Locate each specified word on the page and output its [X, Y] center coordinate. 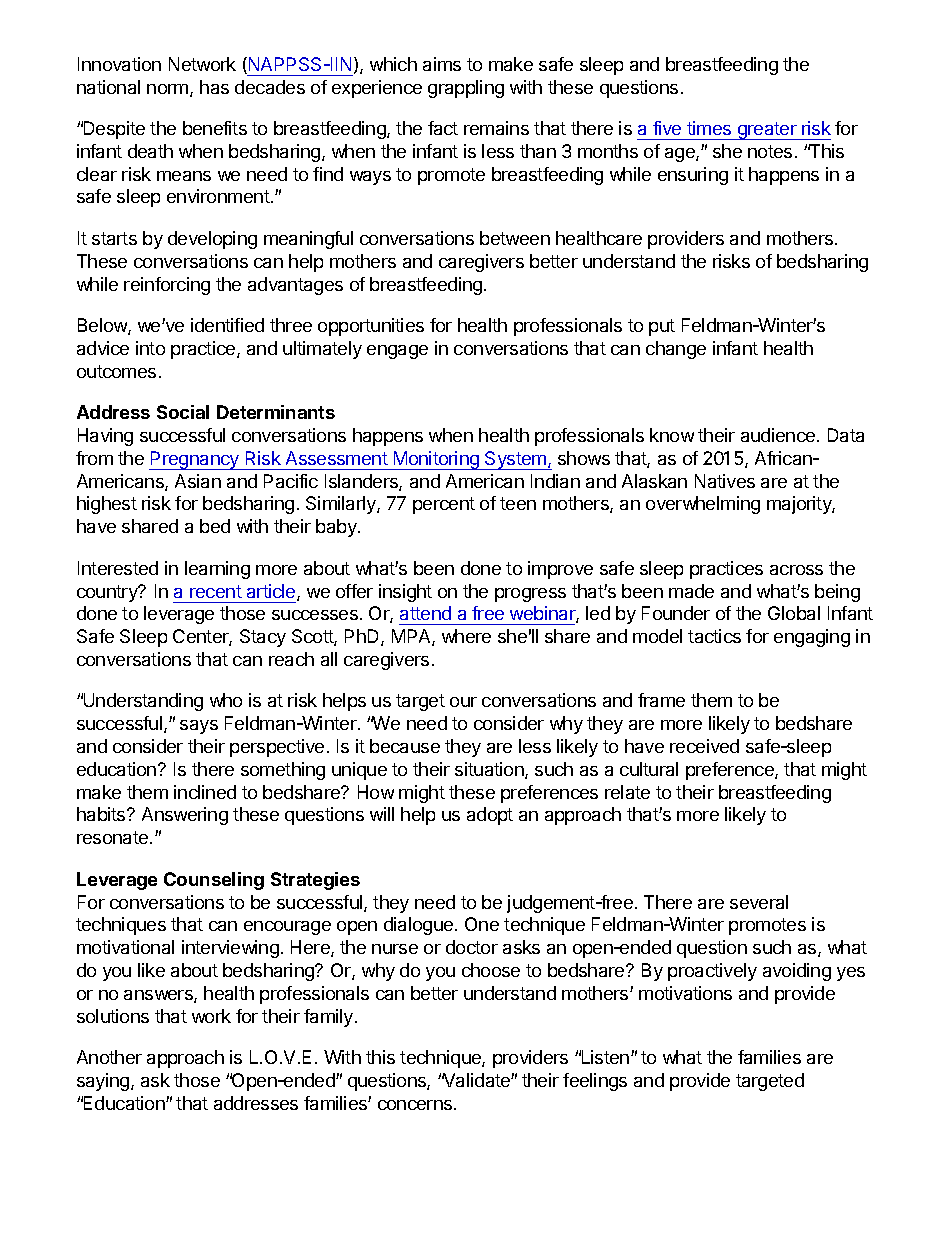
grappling [466, 89]
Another [109, 1057]
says [199, 727]
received [704, 746]
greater [767, 131]
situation [490, 770]
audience [779, 435]
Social [183, 412]
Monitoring [436, 460]
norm [169, 90]
